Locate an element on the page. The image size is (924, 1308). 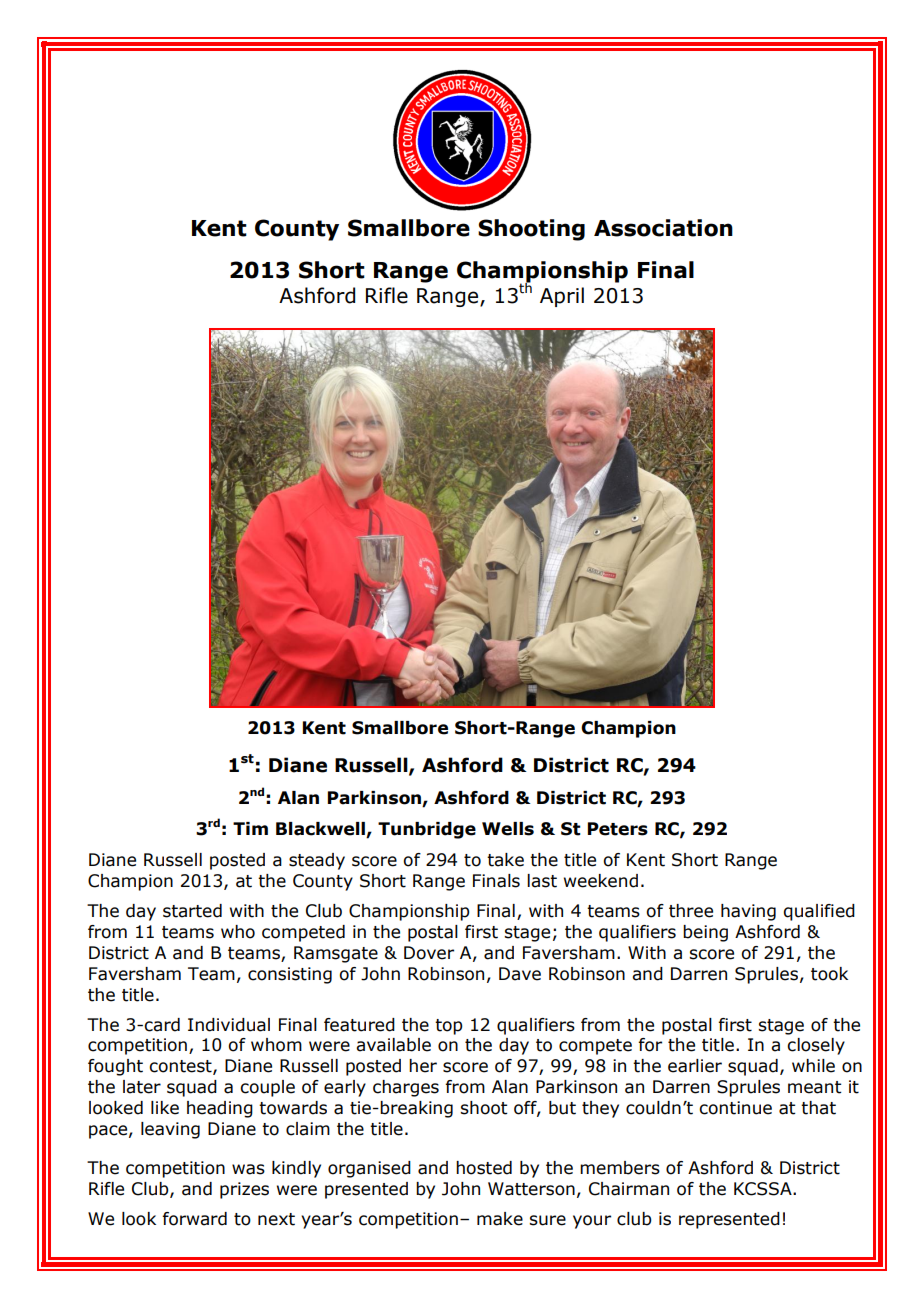
Dover is located at coordinates (429, 953).
